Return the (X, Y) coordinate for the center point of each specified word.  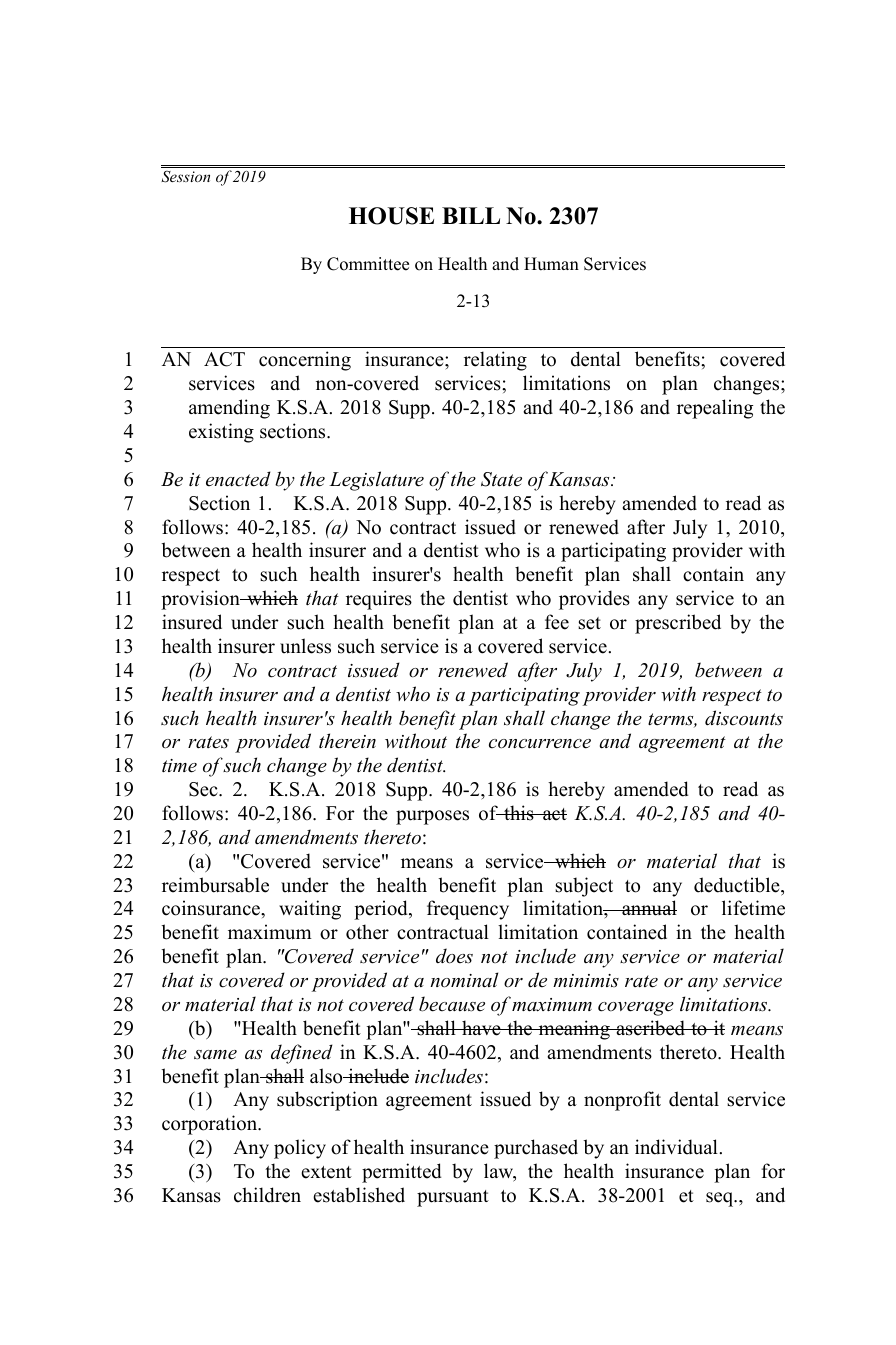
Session (185, 177)
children (267, 1195)
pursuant (453, 1198)
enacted (238, 479)
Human (551, 264)
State (501, 479)
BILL (471, 215)
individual (676, 1147)
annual (648, 908)
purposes (432, 817)
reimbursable (215, 885)
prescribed (678, 624)
